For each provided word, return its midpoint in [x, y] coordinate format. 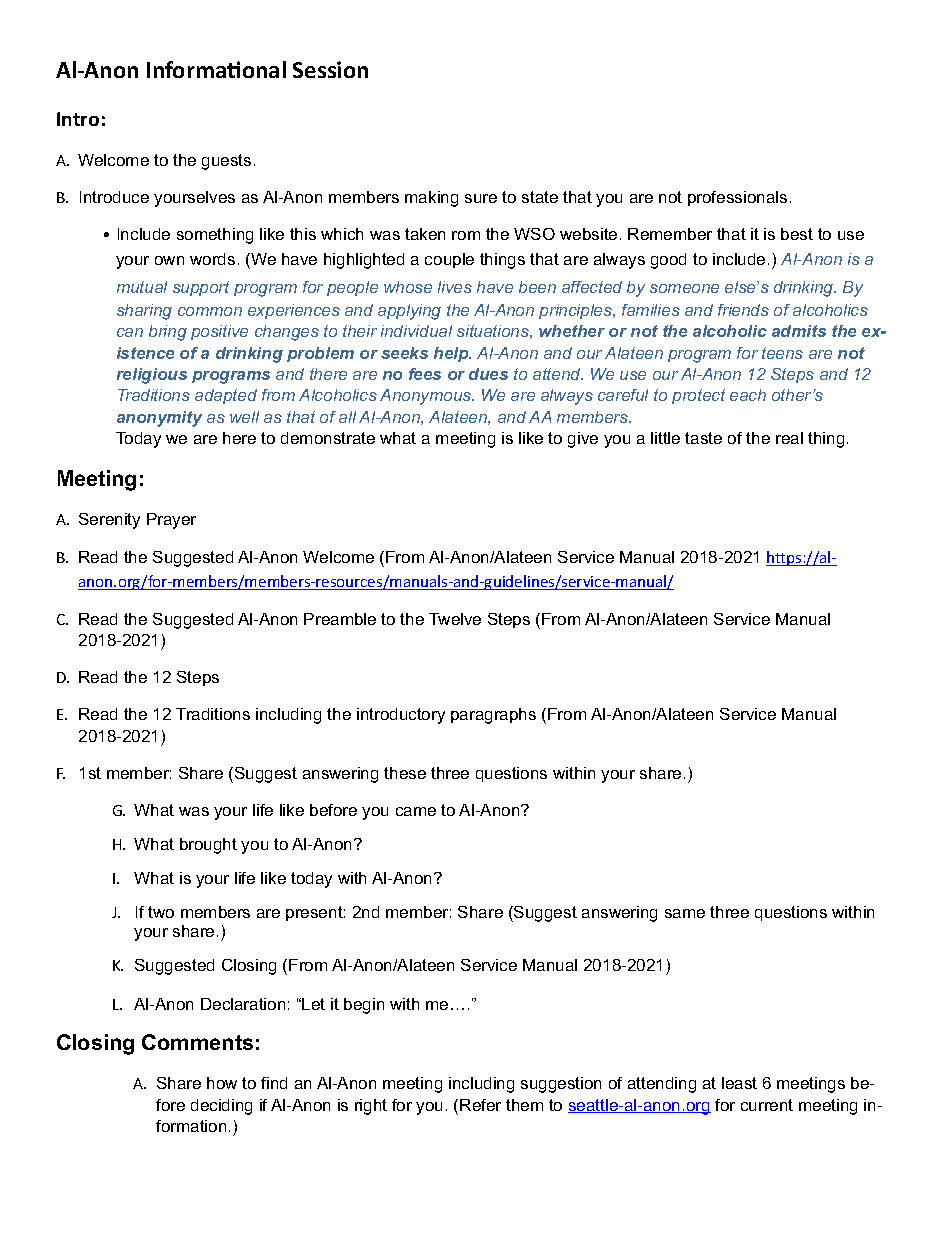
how [222, 1083]
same [685, 913]
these [405, 773]
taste [703, 438]
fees [425, 374]
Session [330, 69]
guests [226, 162]
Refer [480, 1105]
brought [208, 846]
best [797, 234]
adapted [226, 396]
